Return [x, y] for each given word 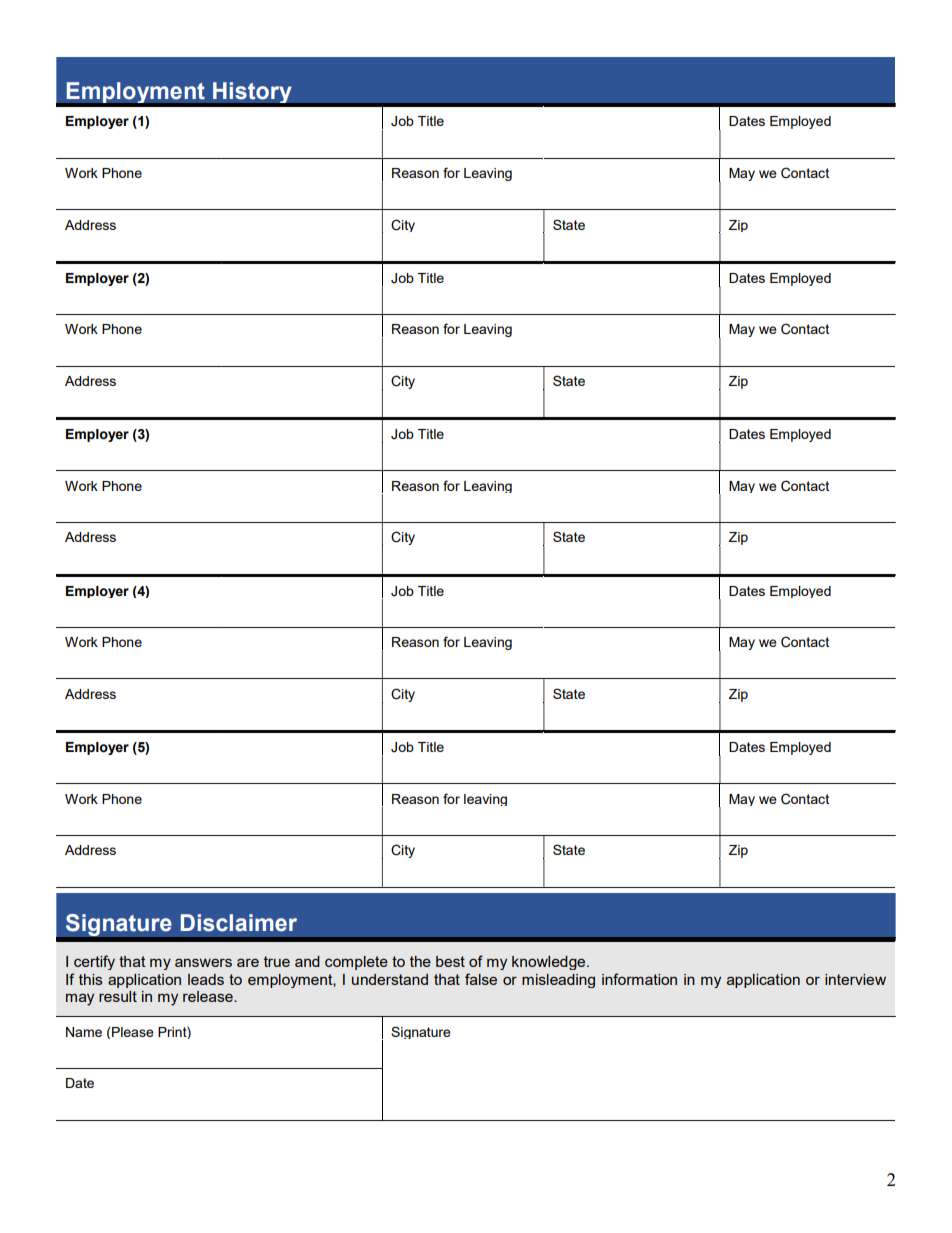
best [450, 961]
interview [855, 979]
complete [356, 963]
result [118, 996]
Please [133, 1032]
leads [206, 979]
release [209, 996]
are [248, 962]
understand [390, 979]
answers [203, 962]
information [639, 979]
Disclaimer [239, 923]
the [420, 961]
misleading [558, 981]
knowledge [550, 963]
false [481, 979]
